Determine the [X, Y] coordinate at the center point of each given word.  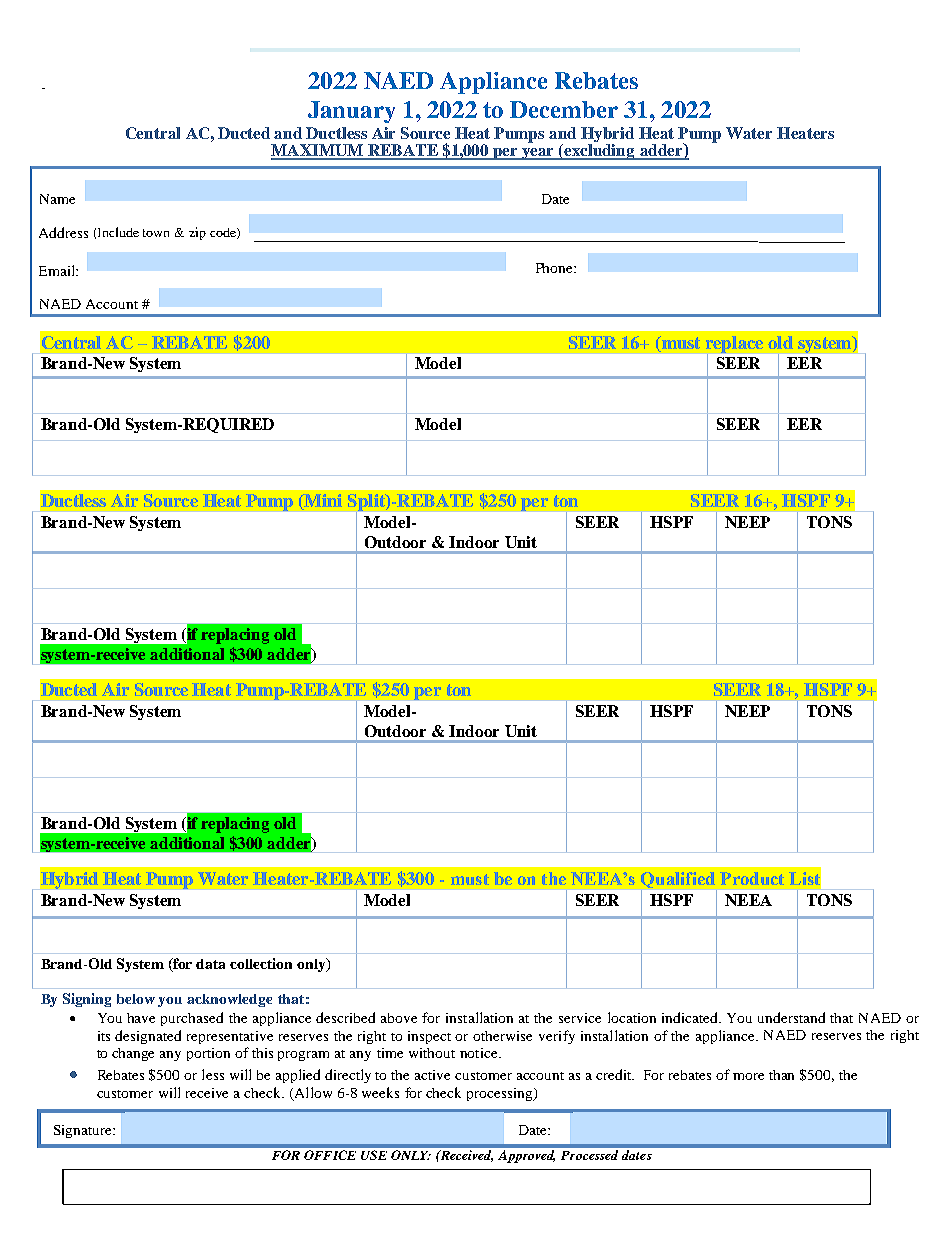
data [210, 964]
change [133, 1054]
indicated [691, 1017]
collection [261, 963]
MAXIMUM [318, 151]
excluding [600, 152]
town [156, 233]
